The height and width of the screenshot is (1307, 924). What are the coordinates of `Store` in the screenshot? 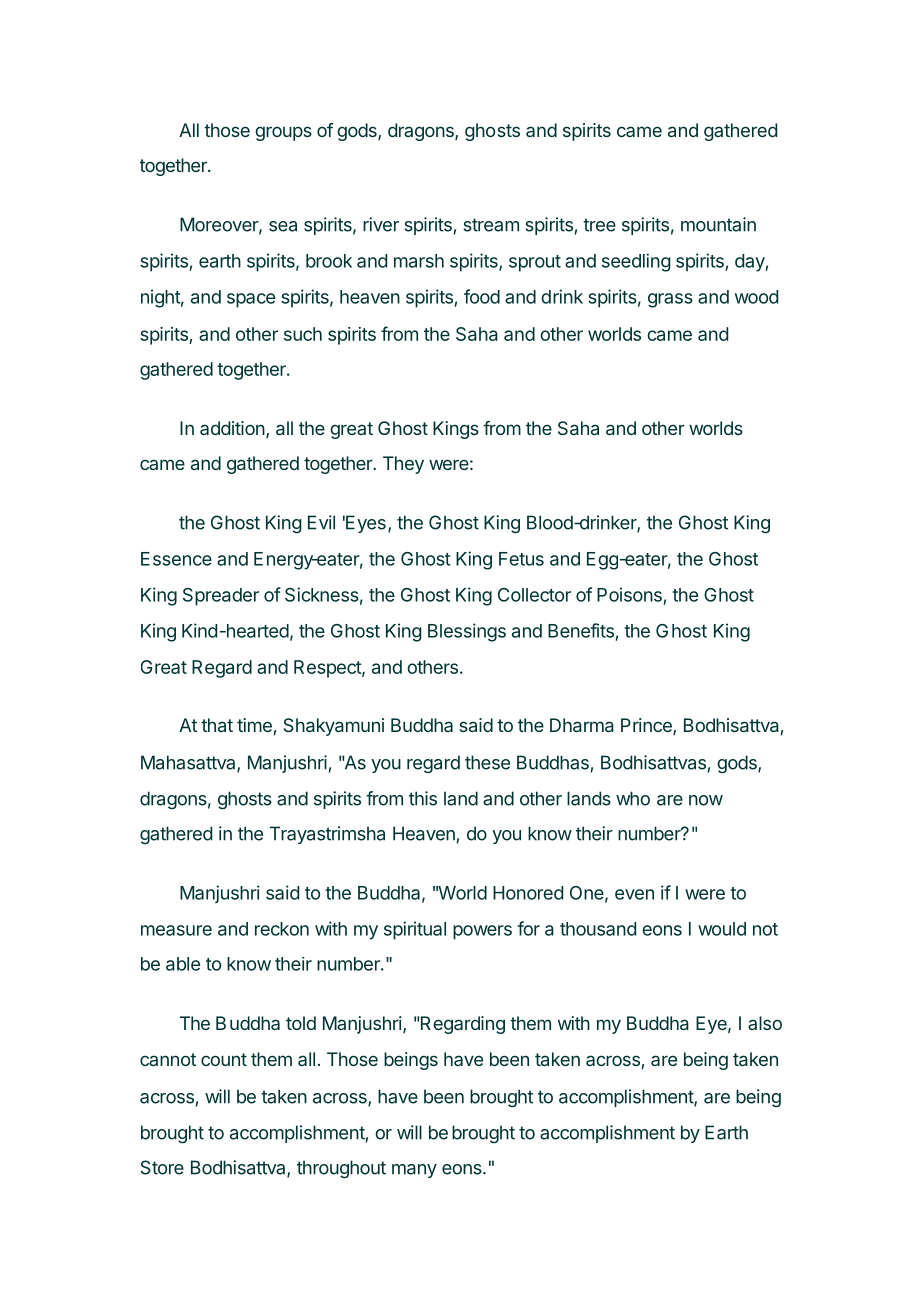 It's located at (162, 1167).
